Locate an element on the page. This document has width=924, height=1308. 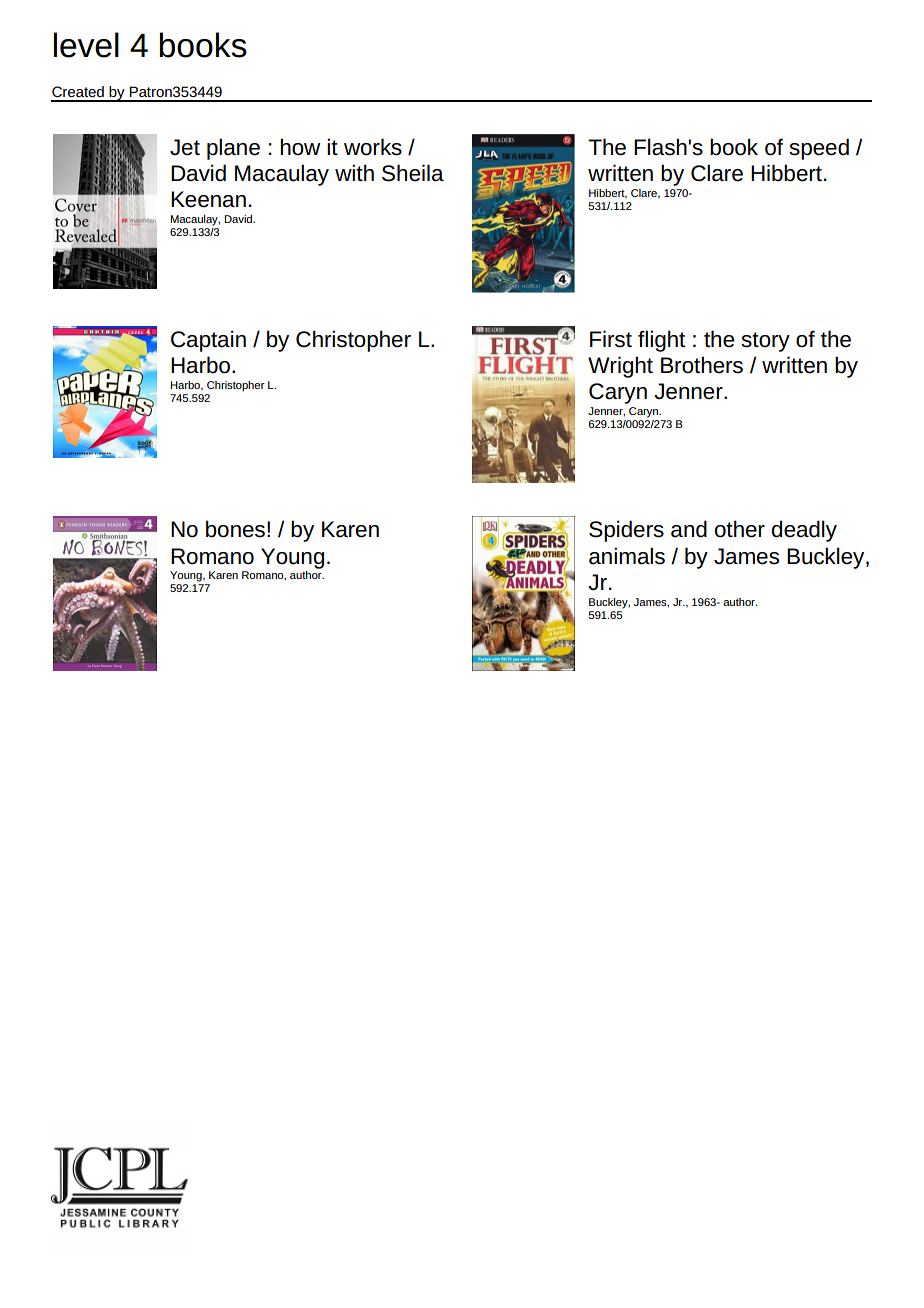
speed is located at coordinates (819, 149).
